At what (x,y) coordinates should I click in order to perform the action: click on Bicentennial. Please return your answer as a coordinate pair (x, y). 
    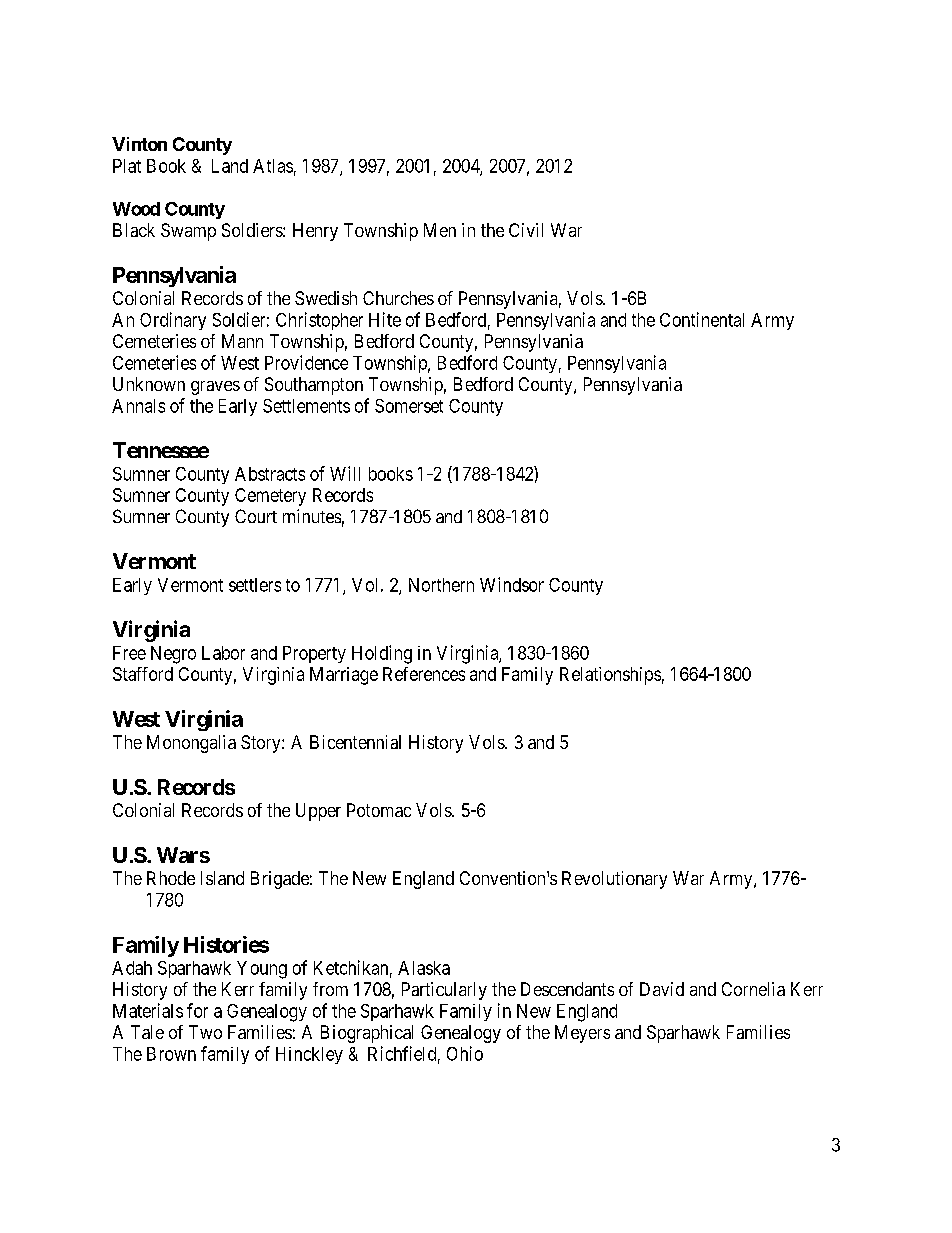
    Looking at the image, I should click on (355, 742).
